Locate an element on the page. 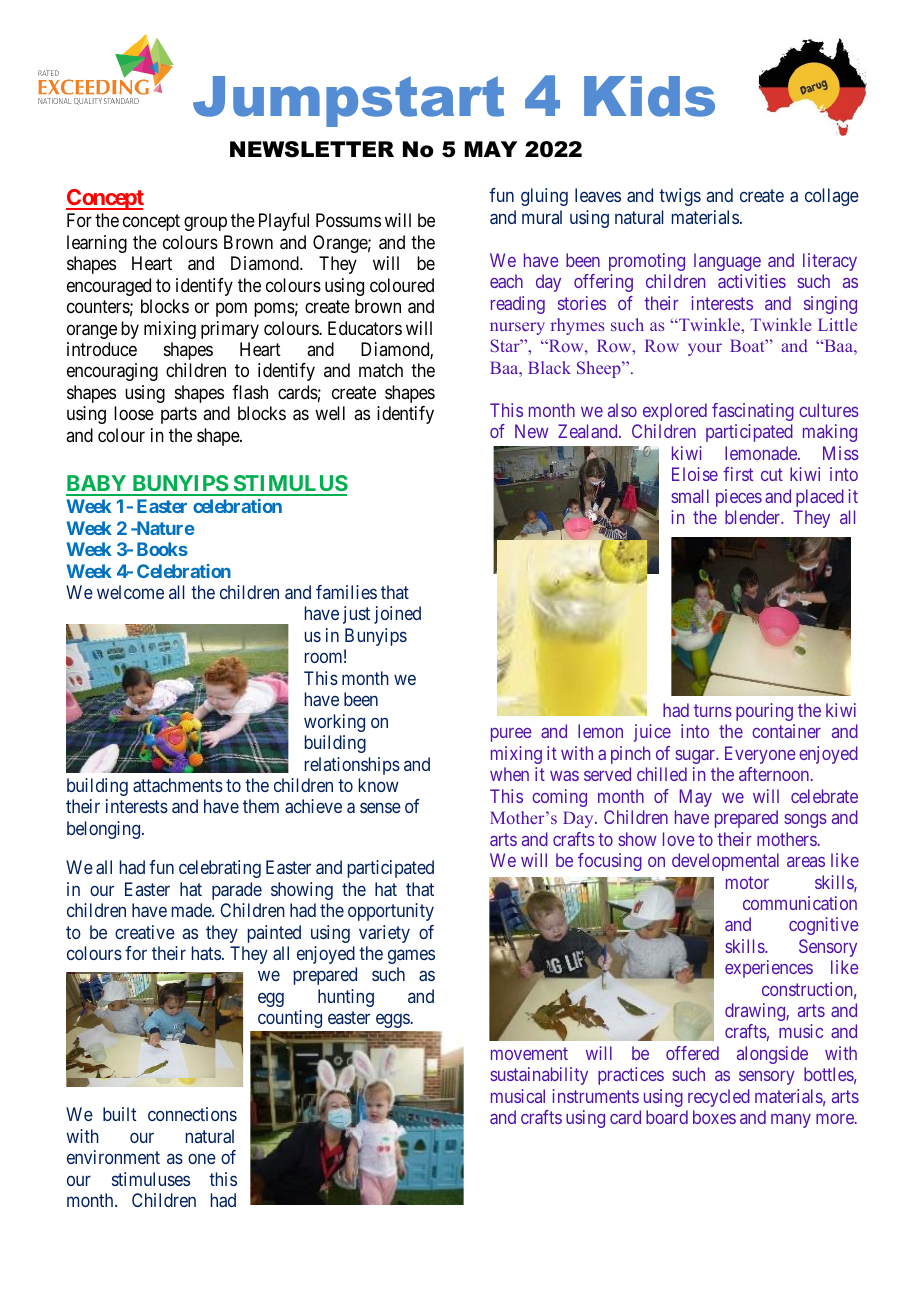 The width and height of the document is (924, 1308). NEWSLETTER is located at coordinates (312, 149).
